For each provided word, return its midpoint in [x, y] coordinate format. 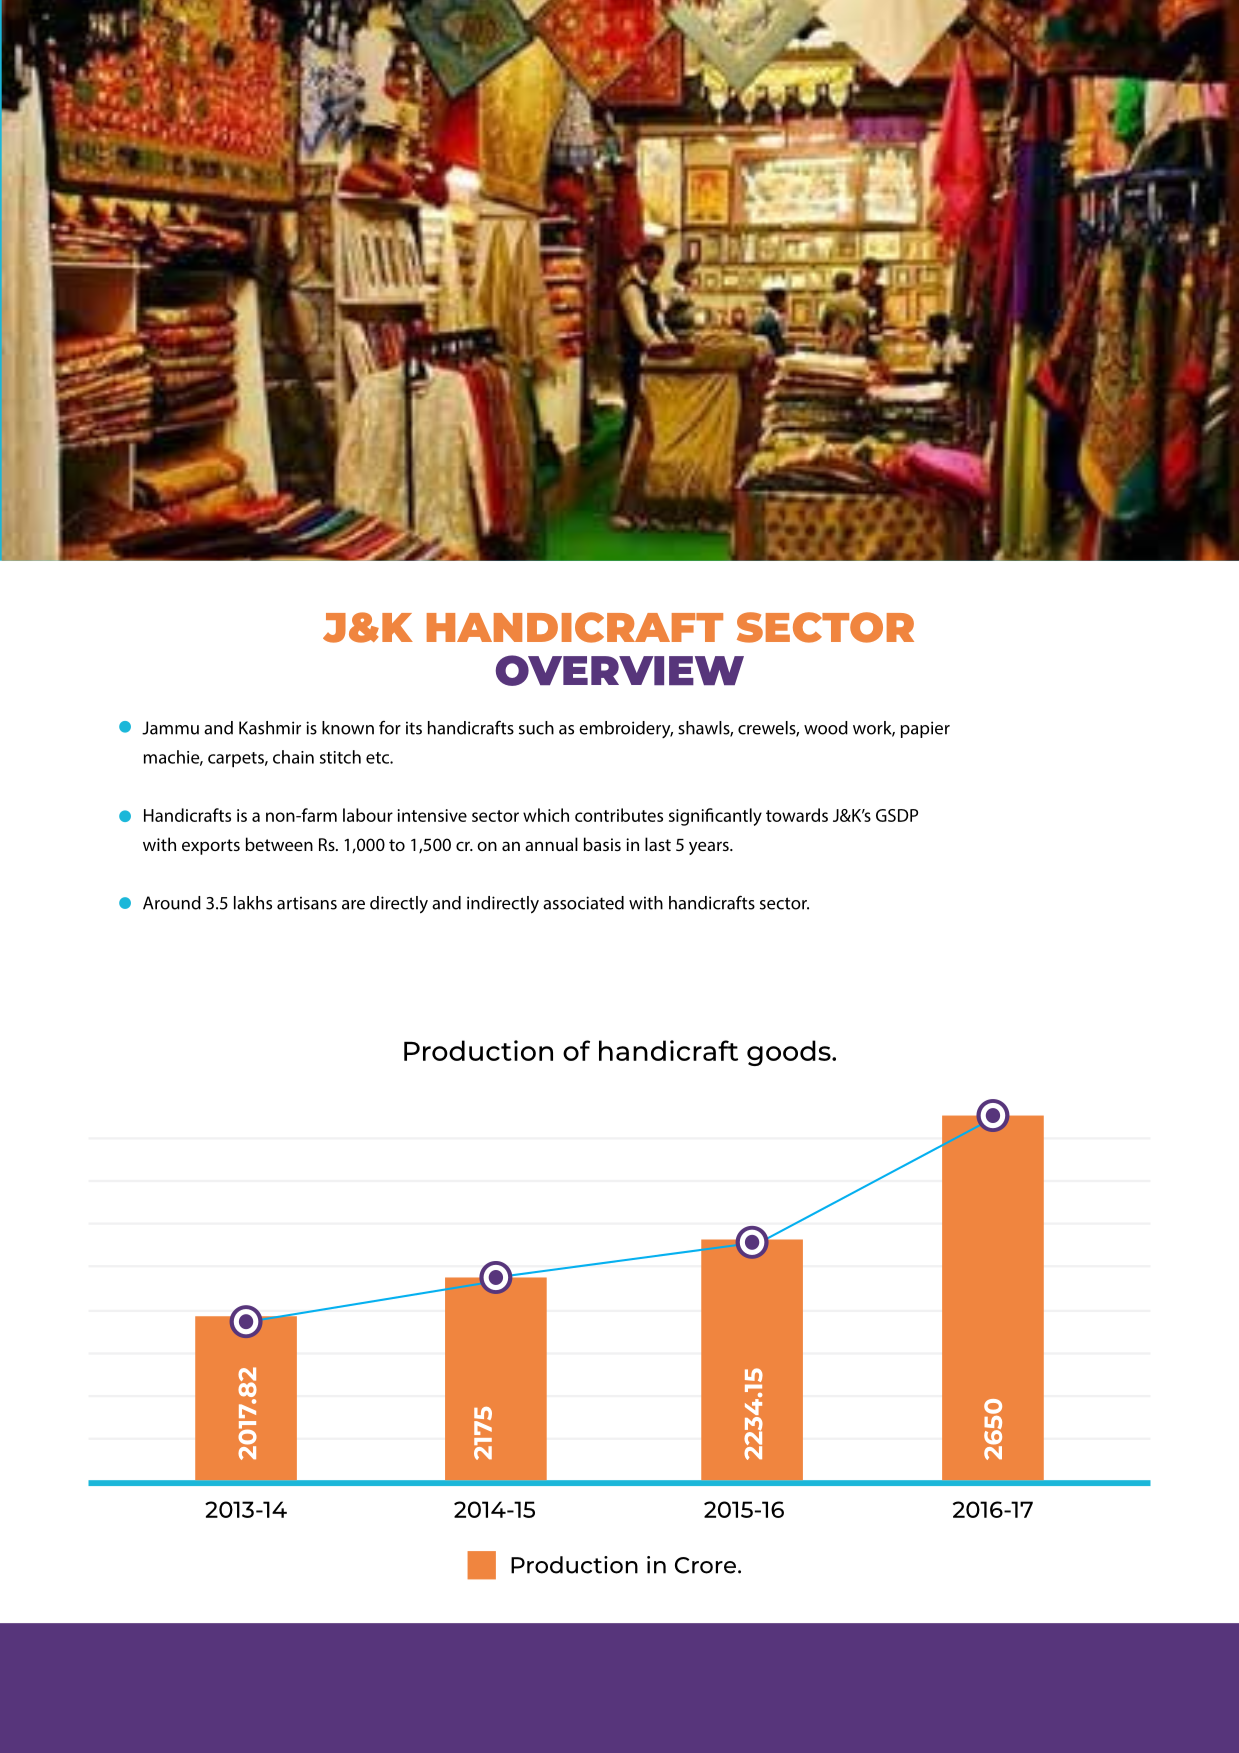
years [710, 848]
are [353, 905]
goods [790, 1053]
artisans [307, 903]
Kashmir [270, 728]
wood [826, 728]
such [536, 728]
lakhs [253, 903]
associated [583, 903]
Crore [705, 1565]
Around [172, 903]
